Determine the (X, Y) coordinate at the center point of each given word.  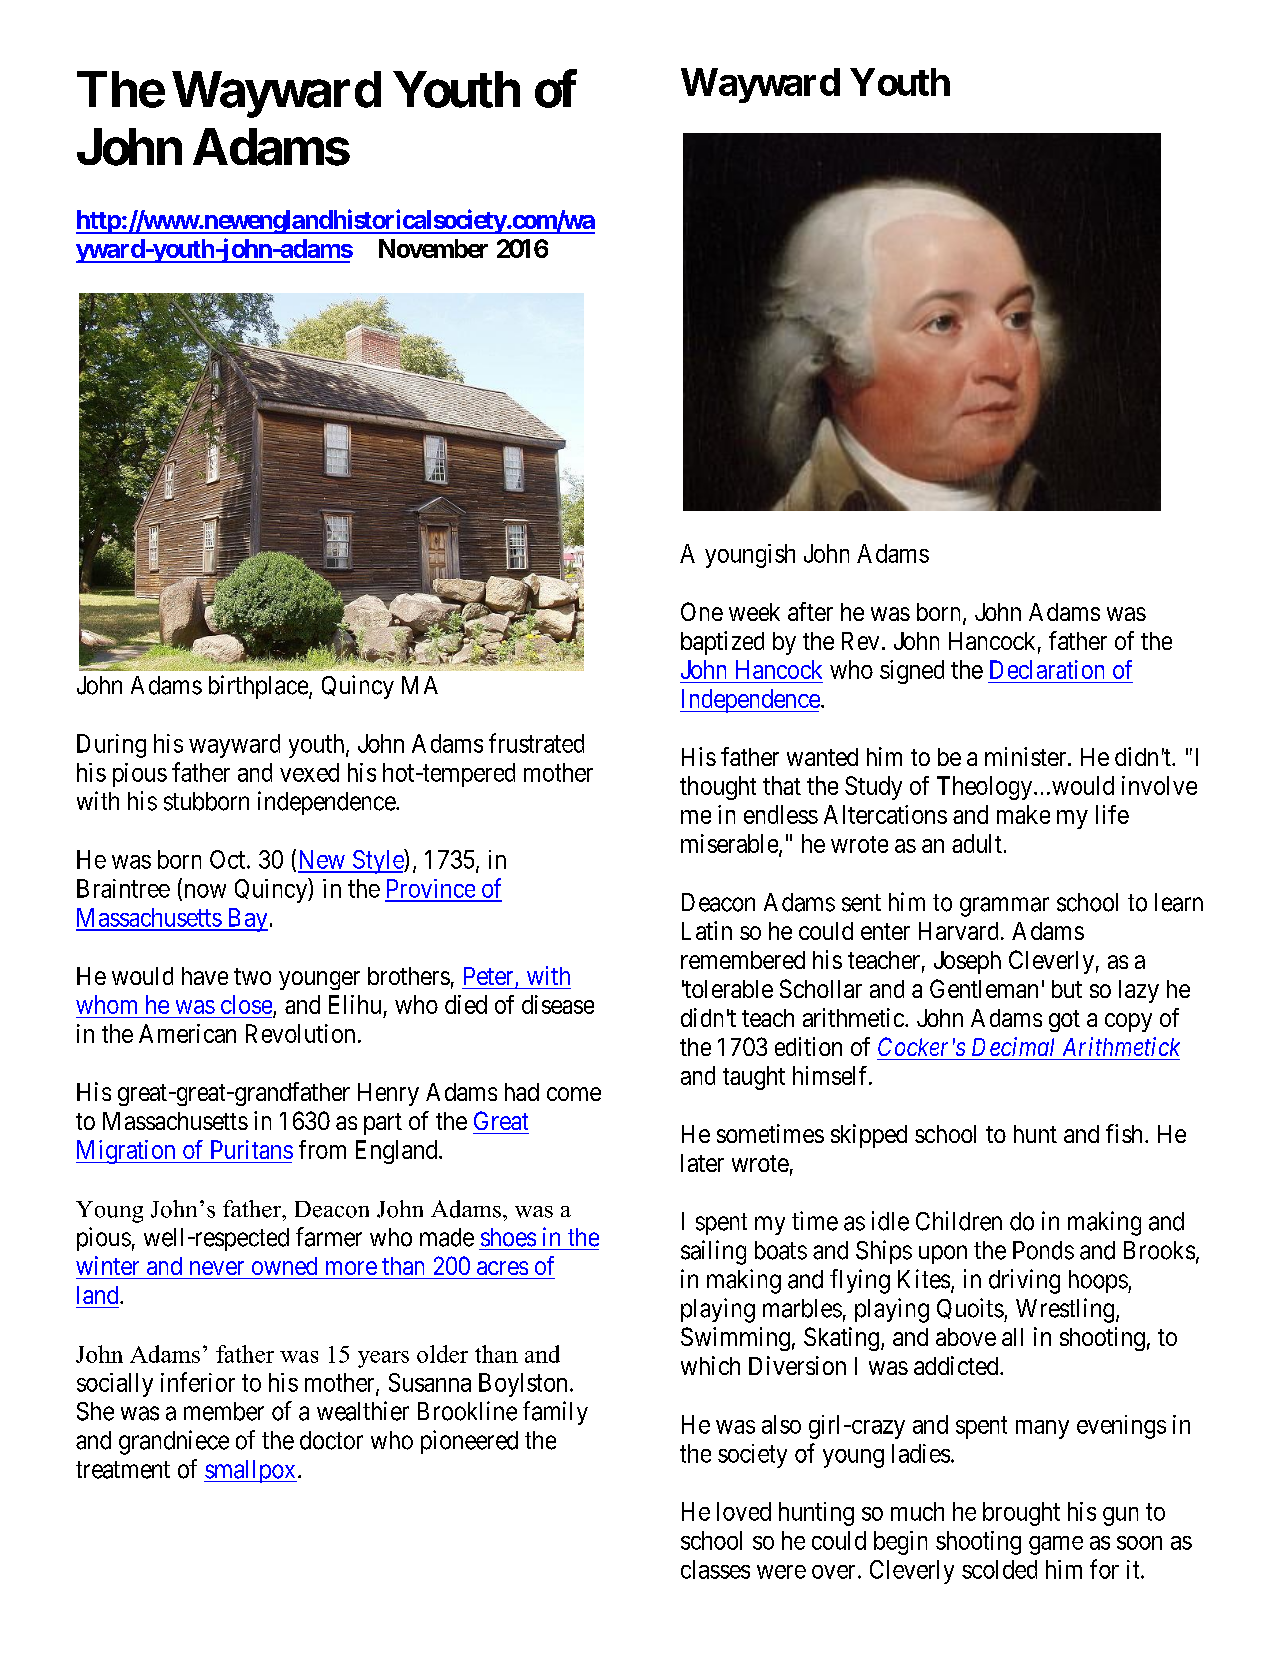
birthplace (259, 687)
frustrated (536, 743)
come (574, 1094)
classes (715, 1569)
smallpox (250, 1471)
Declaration (1047, 669)
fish (1126, 1133)
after (810, 611)
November (433, 248)
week (754, 612)
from (322, 1149)
